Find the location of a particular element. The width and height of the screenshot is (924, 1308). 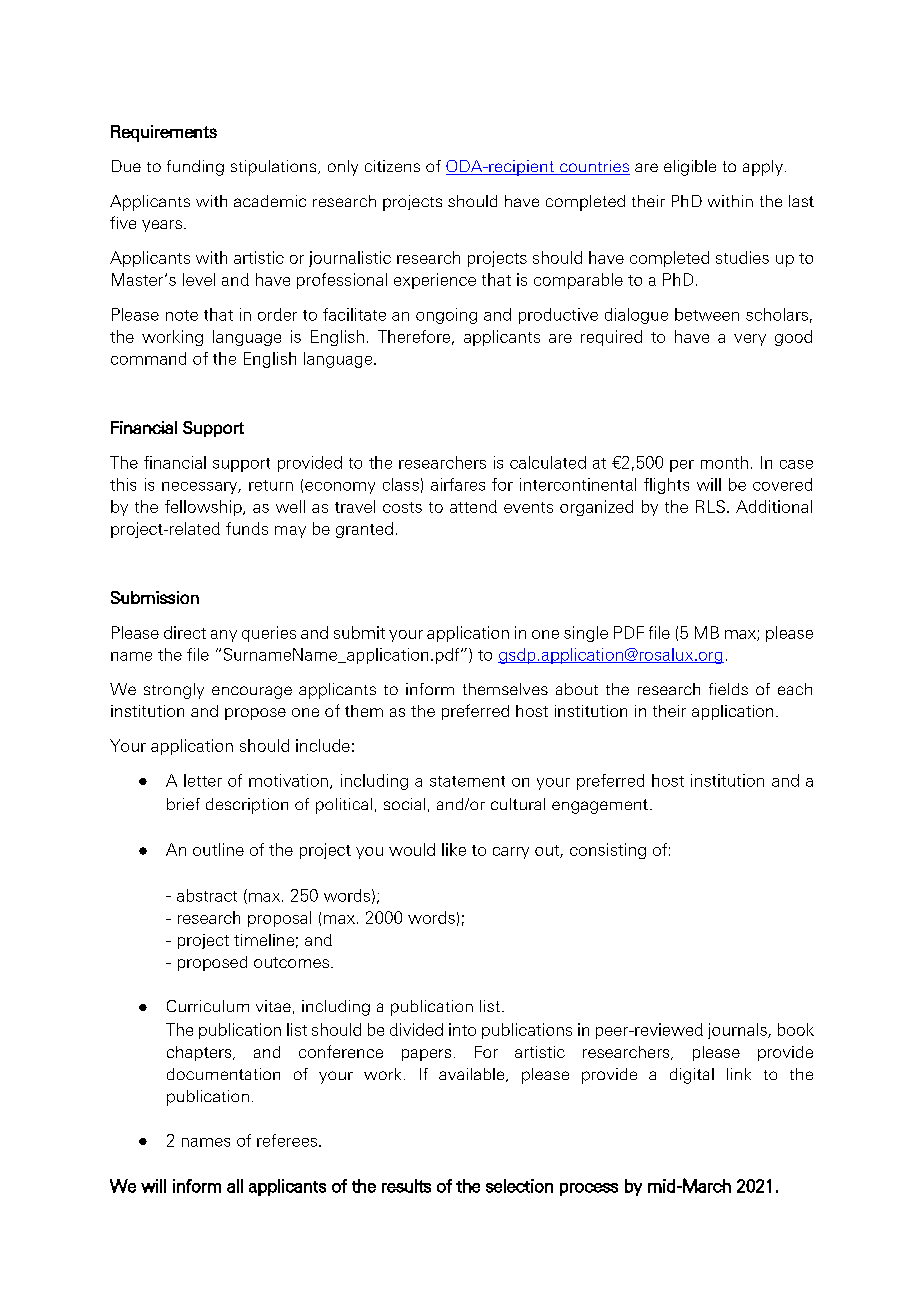

fellowship is located at coordinates (204, 508).
